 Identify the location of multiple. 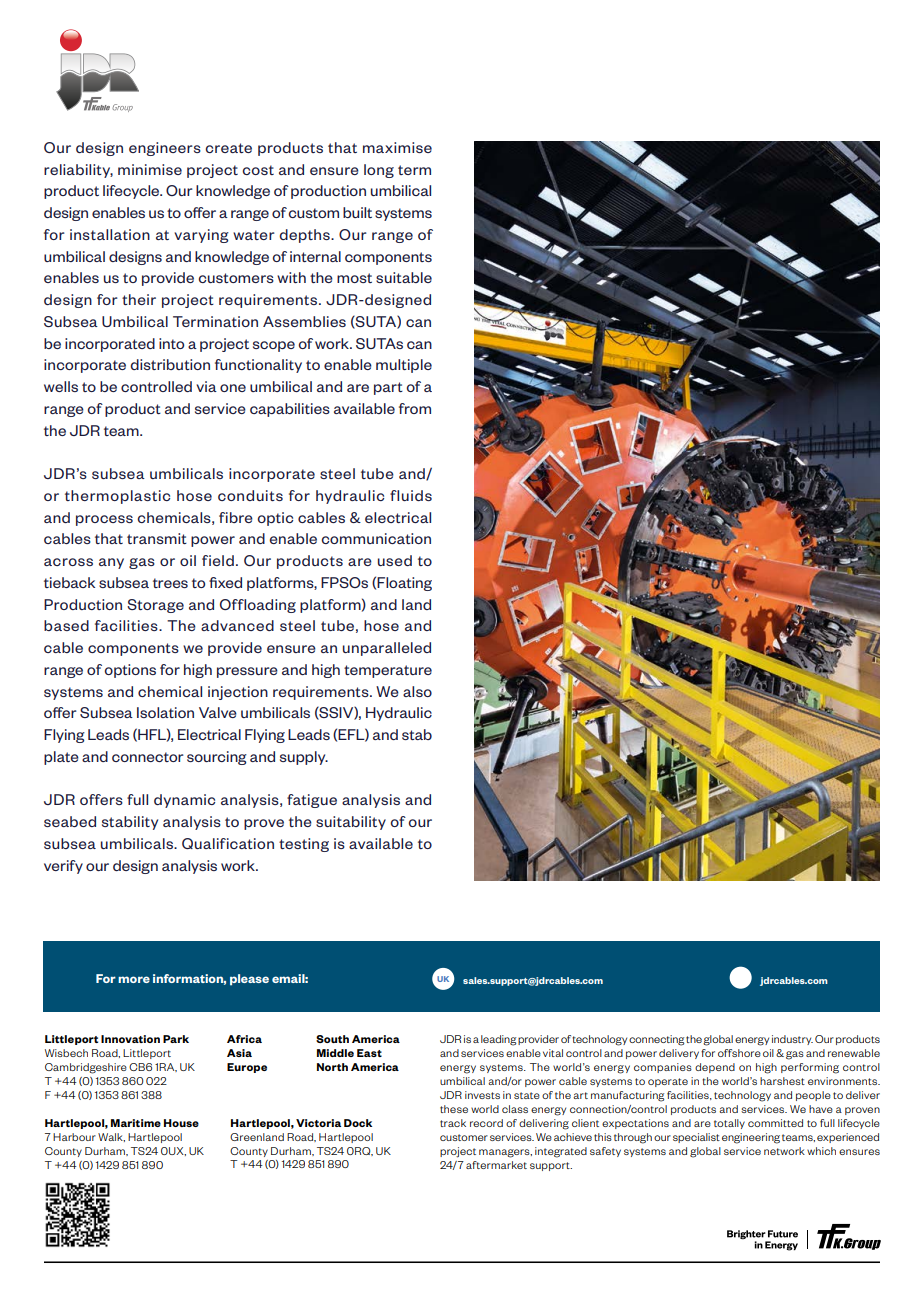
(404, 366).
